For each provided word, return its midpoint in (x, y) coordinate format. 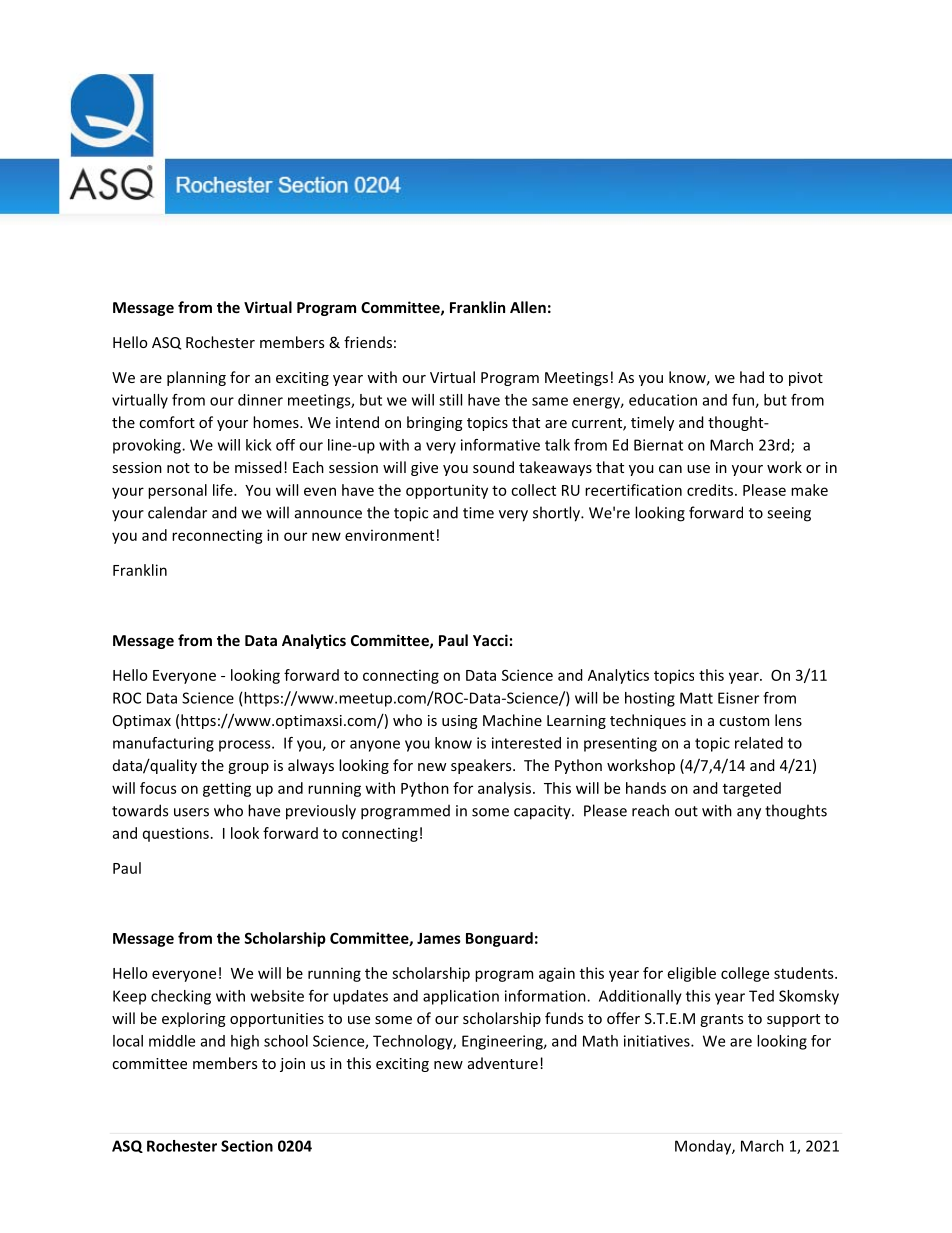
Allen (528, 307)
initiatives (658, 1041)
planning (196, 378)
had (752, 377)
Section (247, 1146)
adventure (503, 1063)
